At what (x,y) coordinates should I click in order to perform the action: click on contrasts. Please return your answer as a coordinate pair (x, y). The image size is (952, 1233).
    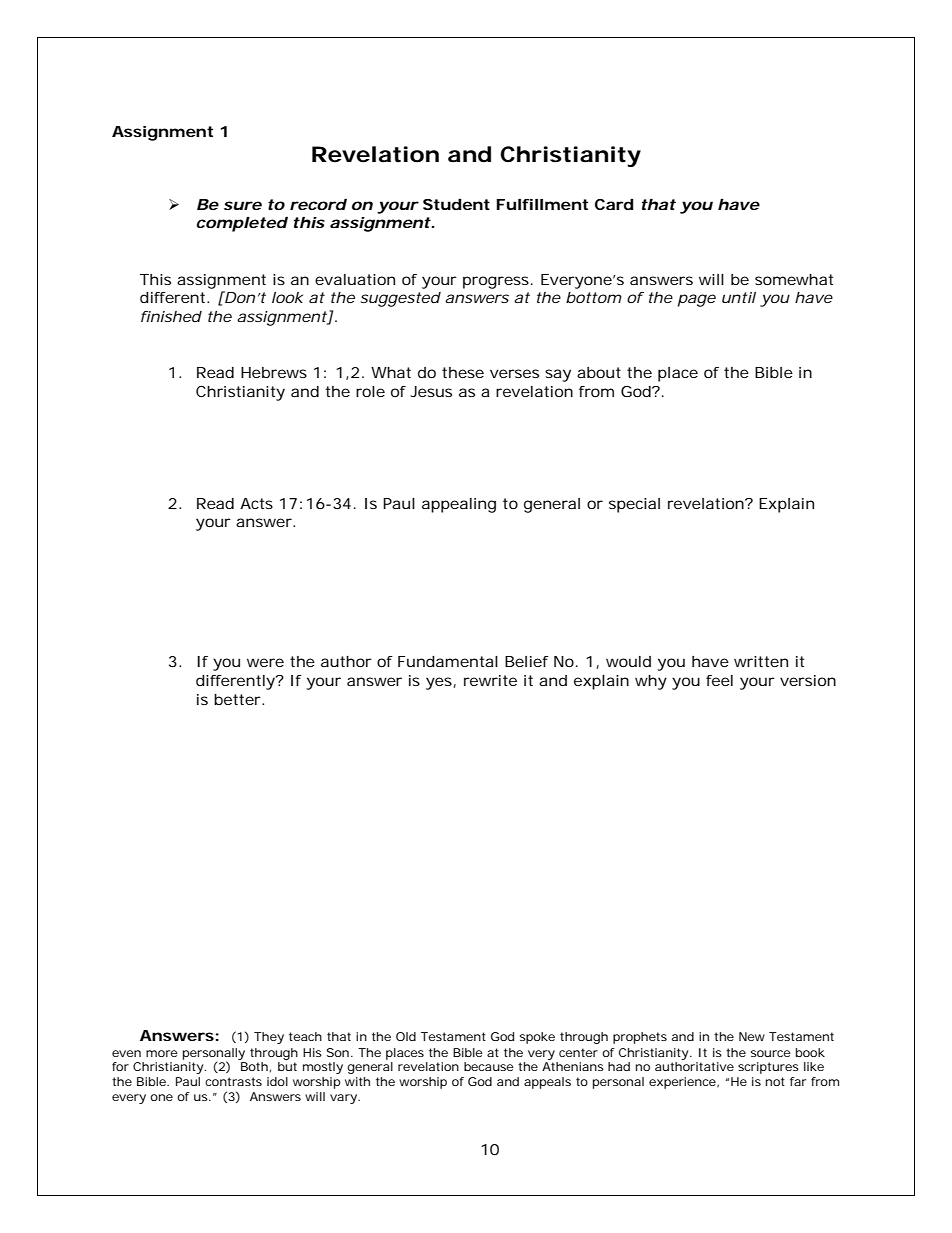
    Looking at the image, I should click on (233, 1081).
